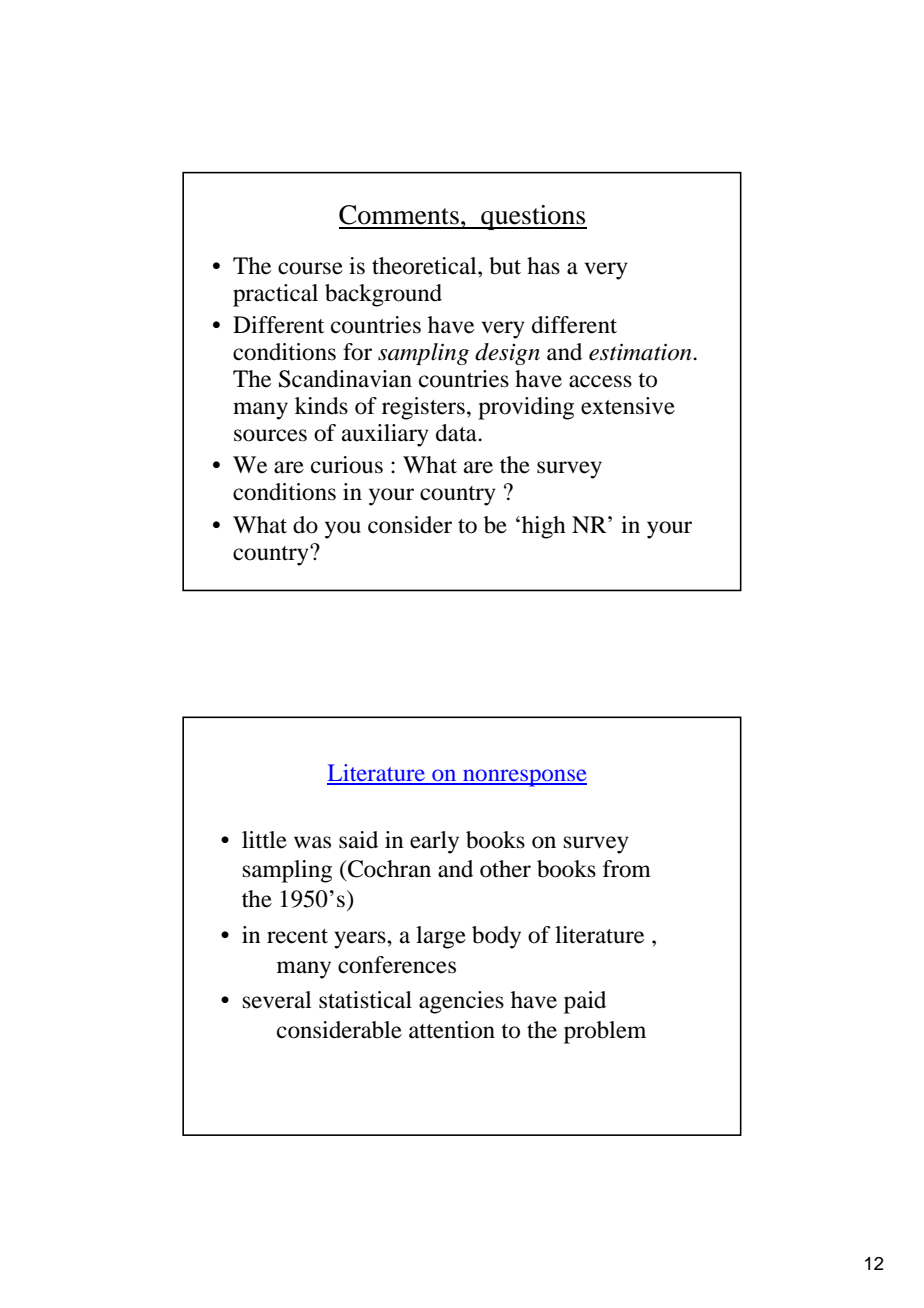  Describe the element at coordinates (310, 268) in the document. I see `course` at that location.
